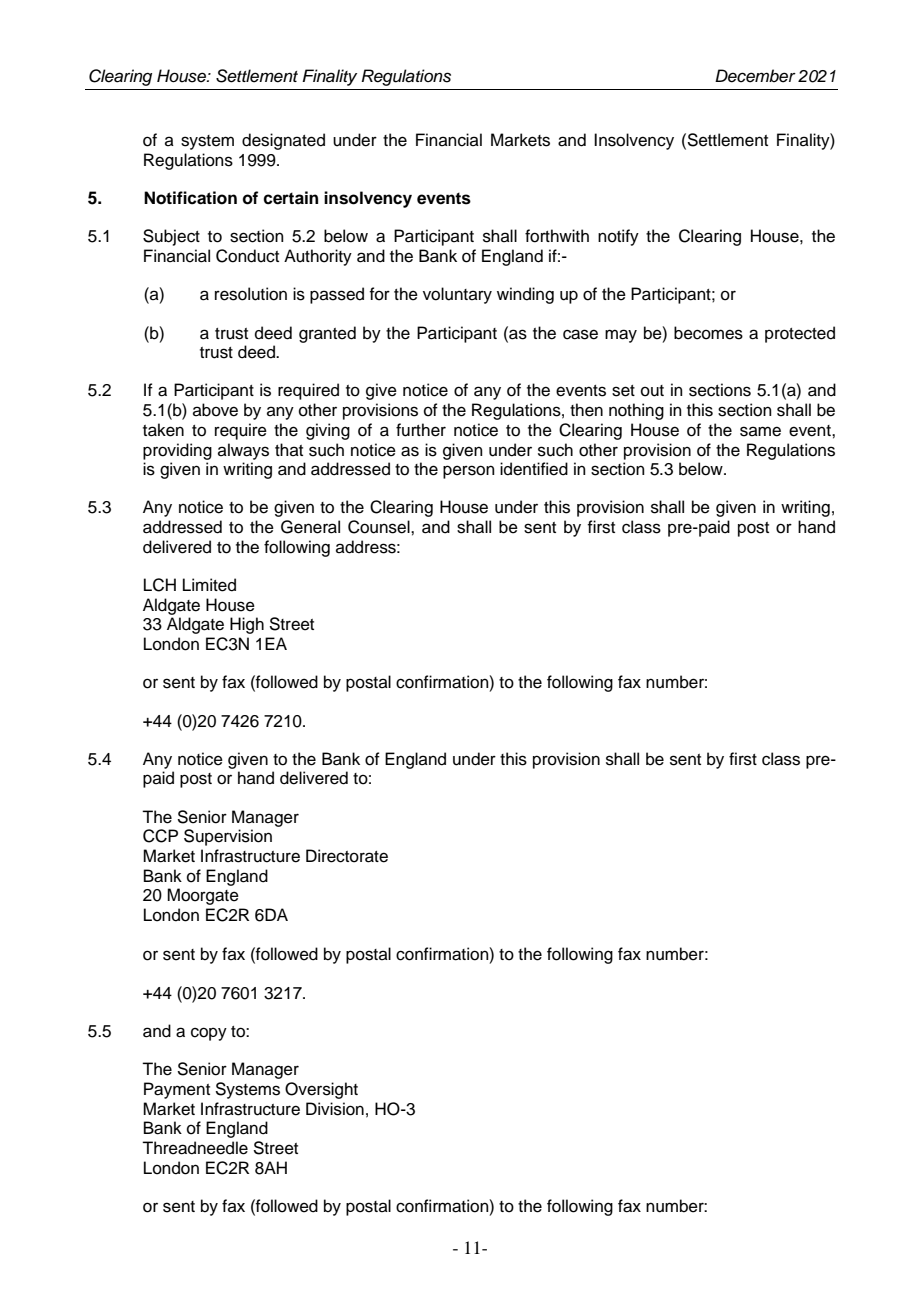  What do you see at coordinates (457, 295) in the screenshot?
I see `voluntary` at bounding box center [457, 295].
